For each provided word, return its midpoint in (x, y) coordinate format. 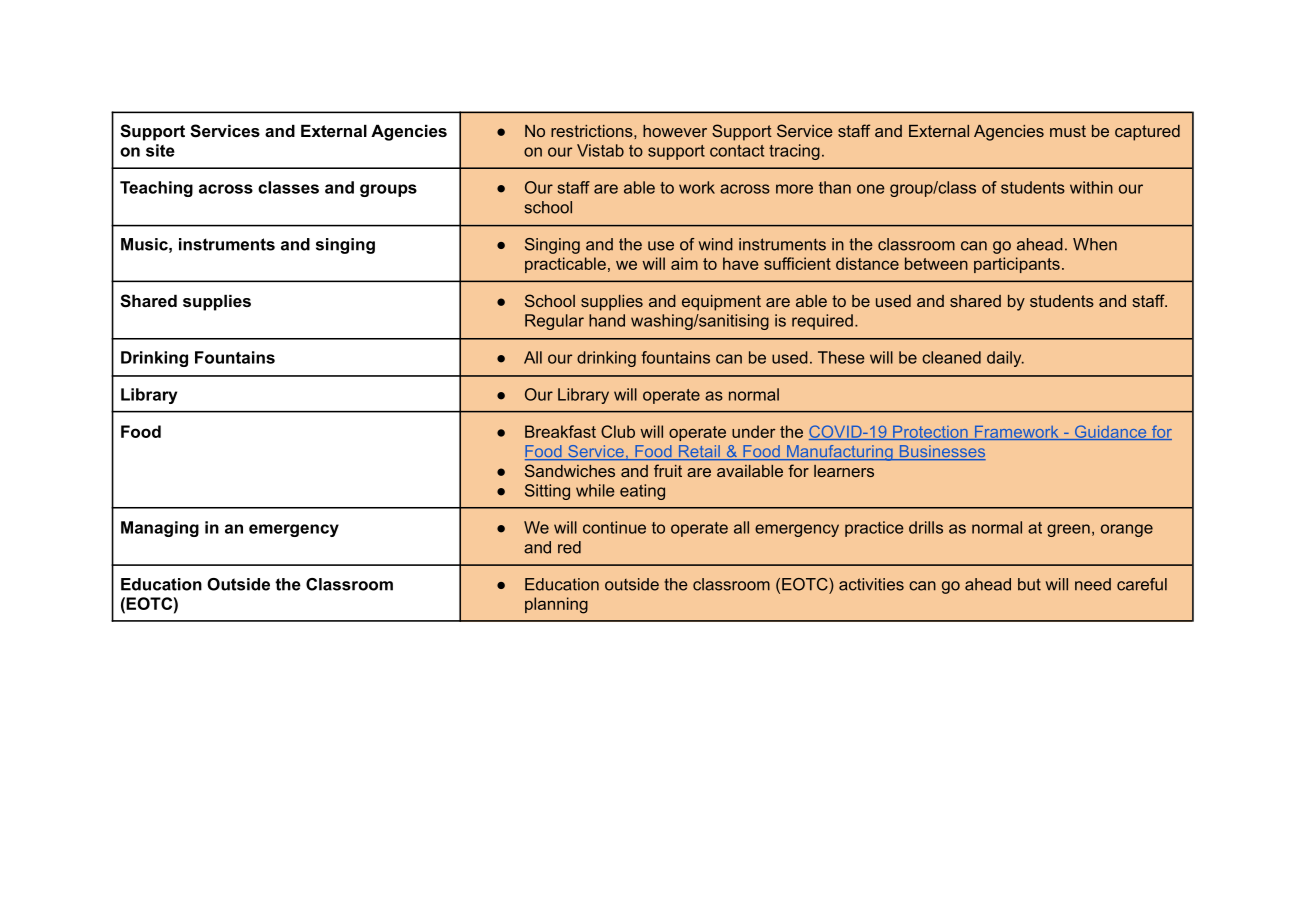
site (160, 150)
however (675, 131)
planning (556, 605)
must (1068, 131)
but (1029, 584)
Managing (160, 529)
